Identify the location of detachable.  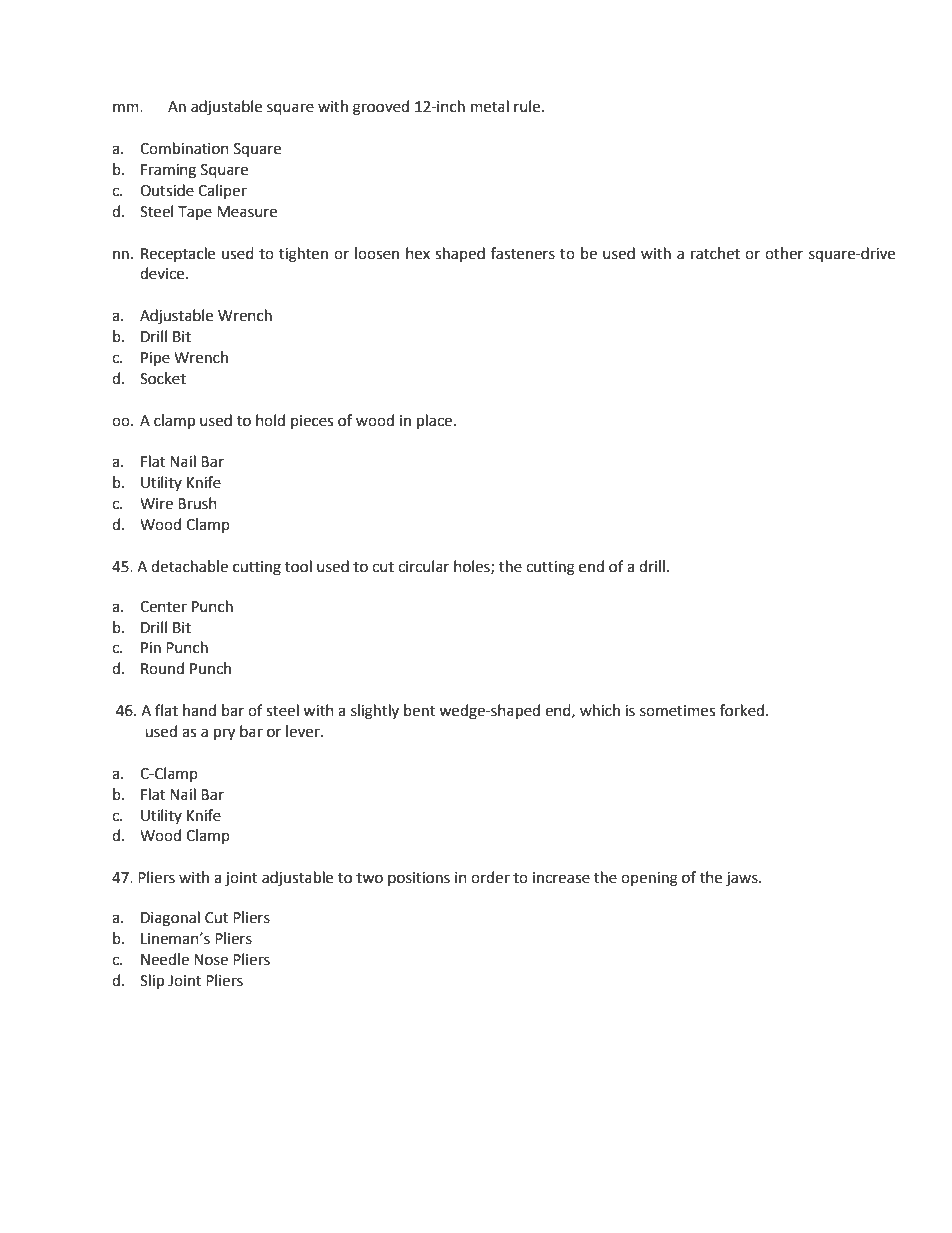
(189, 566).
